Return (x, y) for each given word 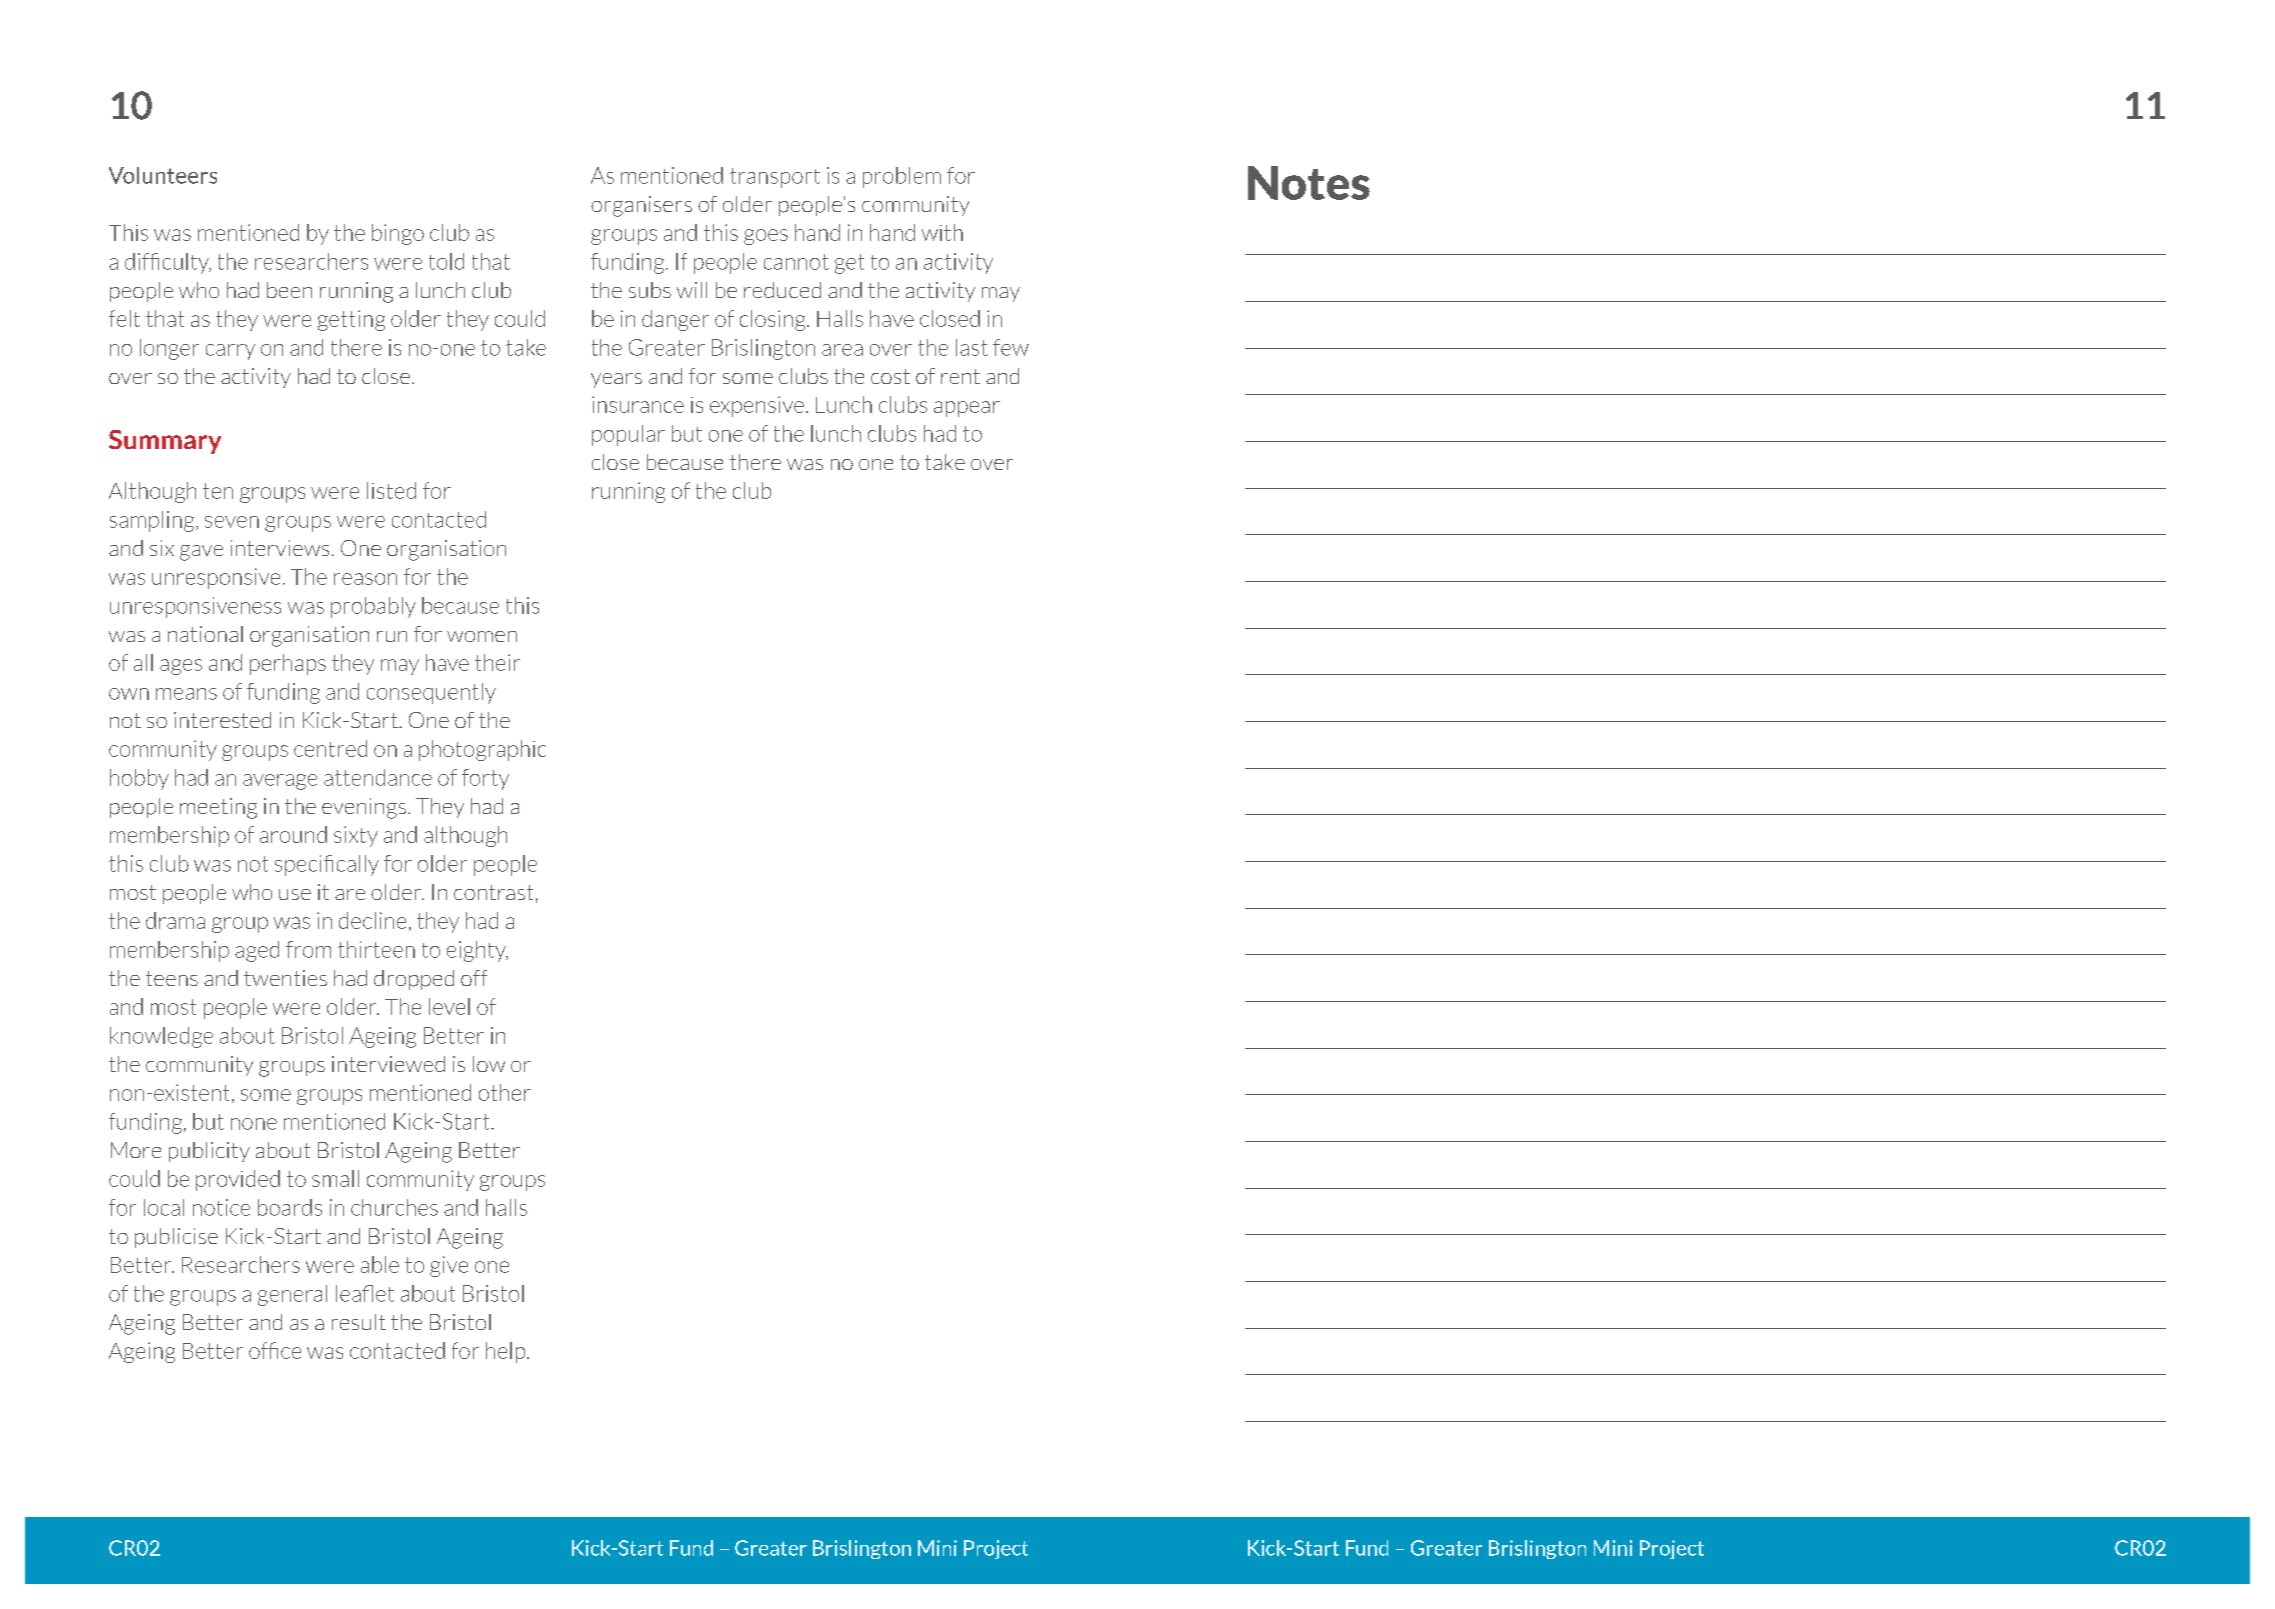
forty (485, 779)
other (505, 1092)
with (942, 232)
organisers (641, 206)
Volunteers (163, 175)
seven (232, 522)
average (280, 782)
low (489, 1064)
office (275, 1350)
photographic (482, 750)
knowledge (161, 1037)
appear (967, 409)
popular (628, 435)
